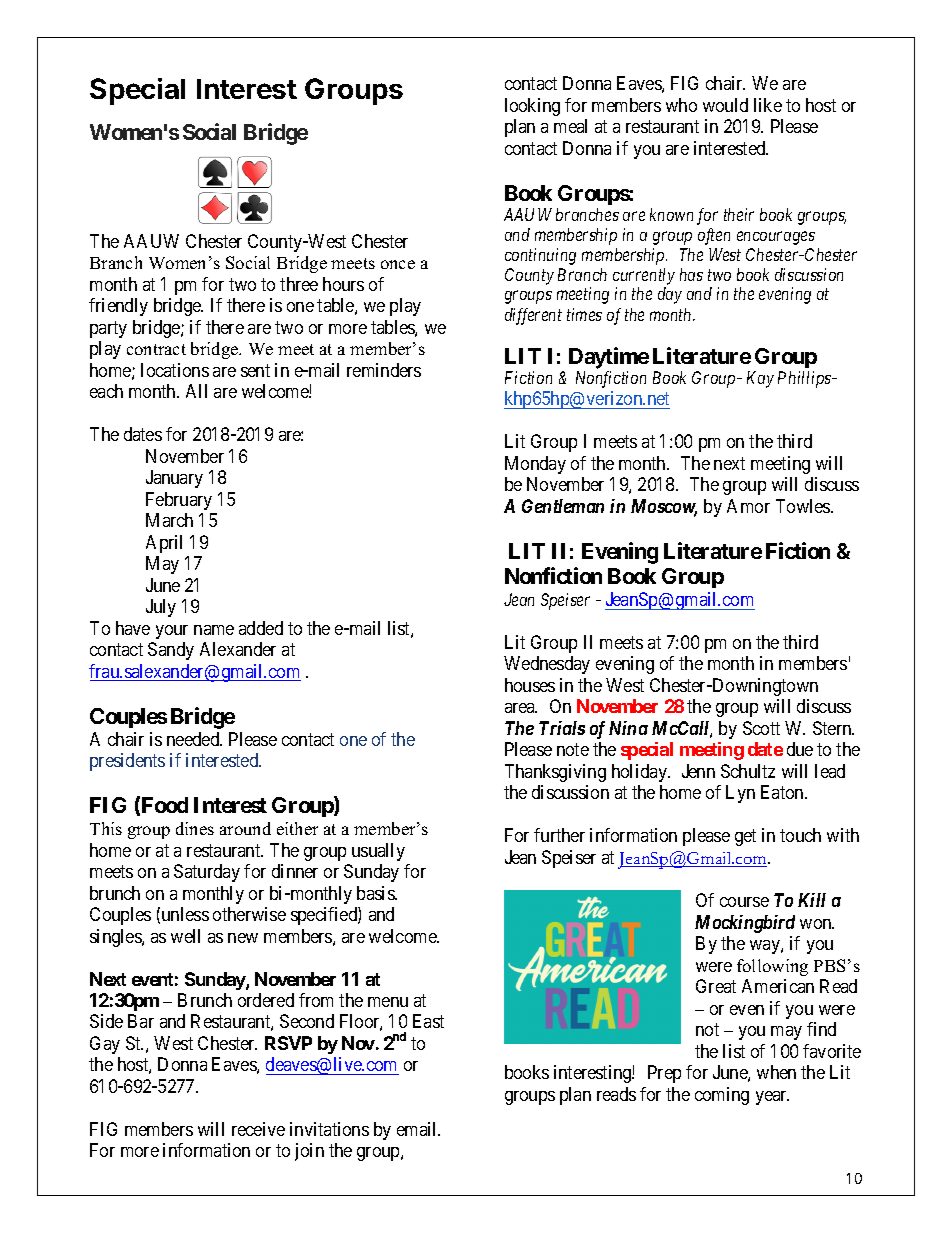  I want to click on three, so click(299, 284).
